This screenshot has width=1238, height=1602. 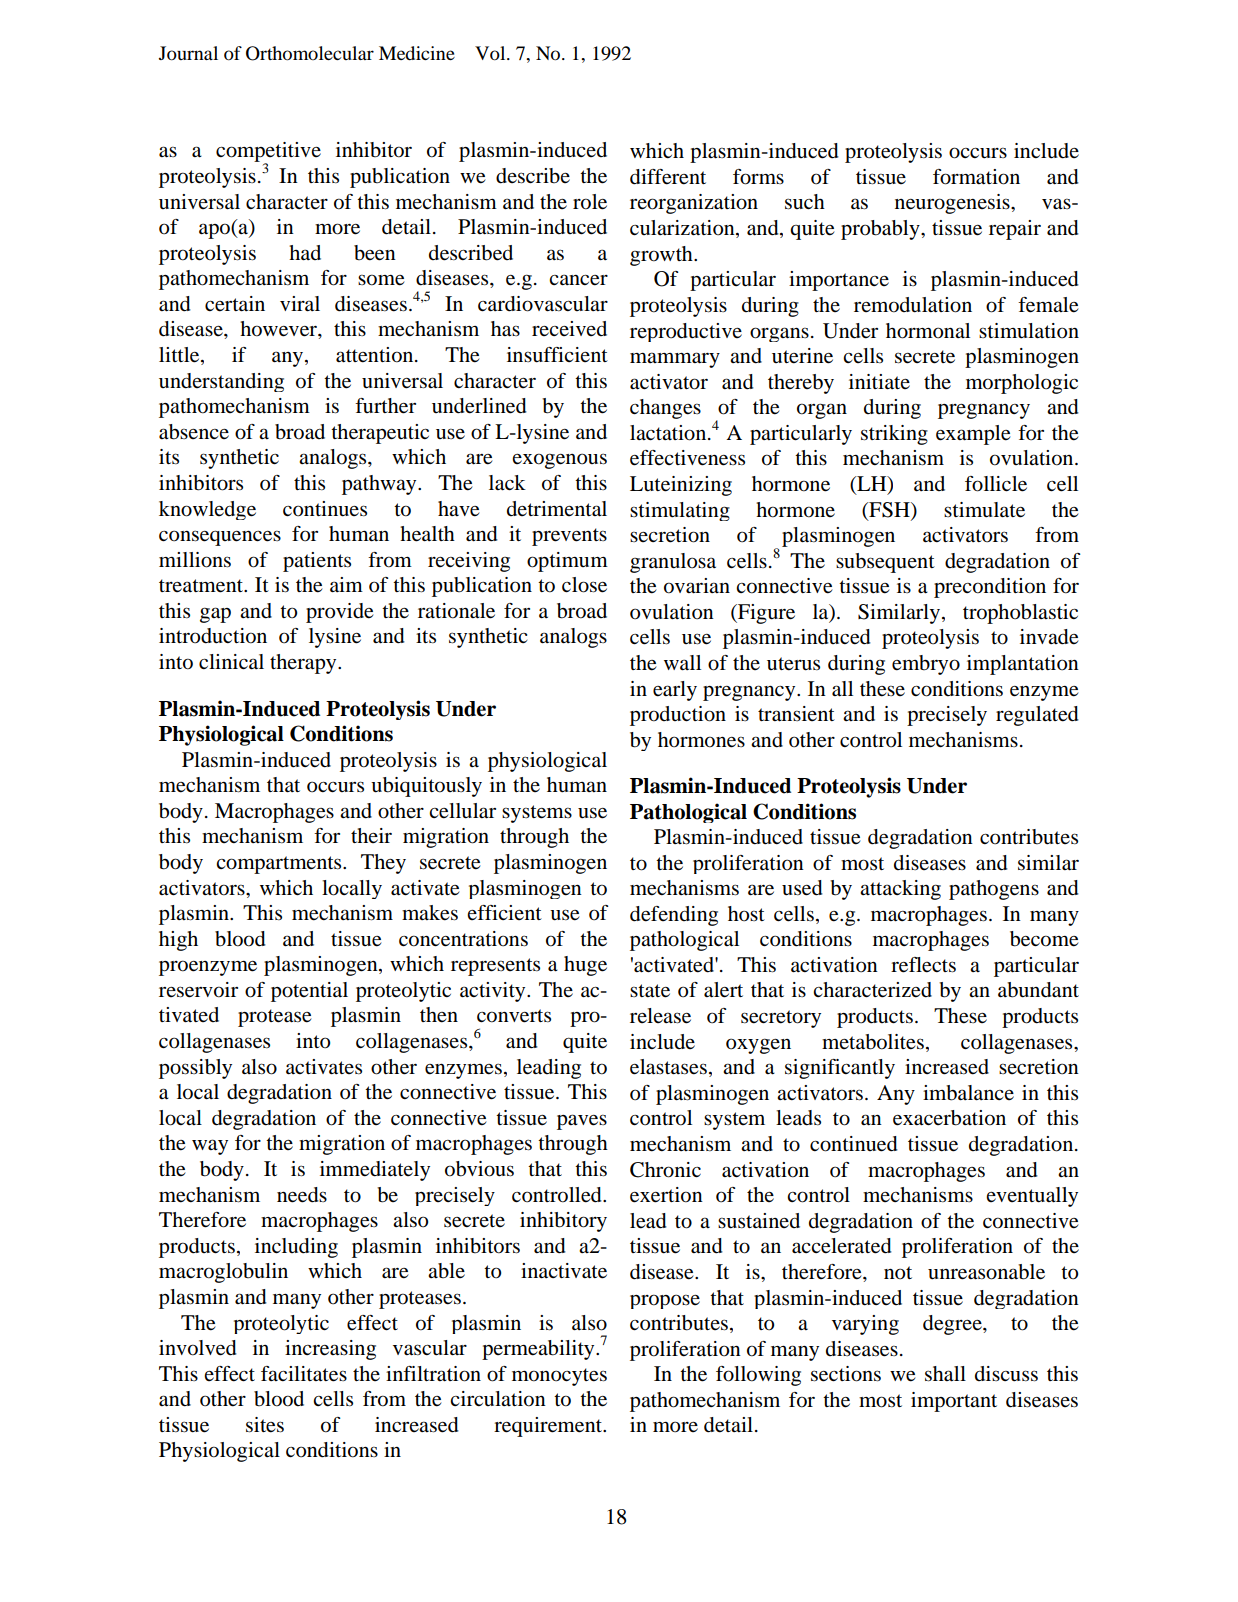 What do you see at coordinates (668, 177) in the screenshot?
I see `different` at bounding box center [668, 177].
